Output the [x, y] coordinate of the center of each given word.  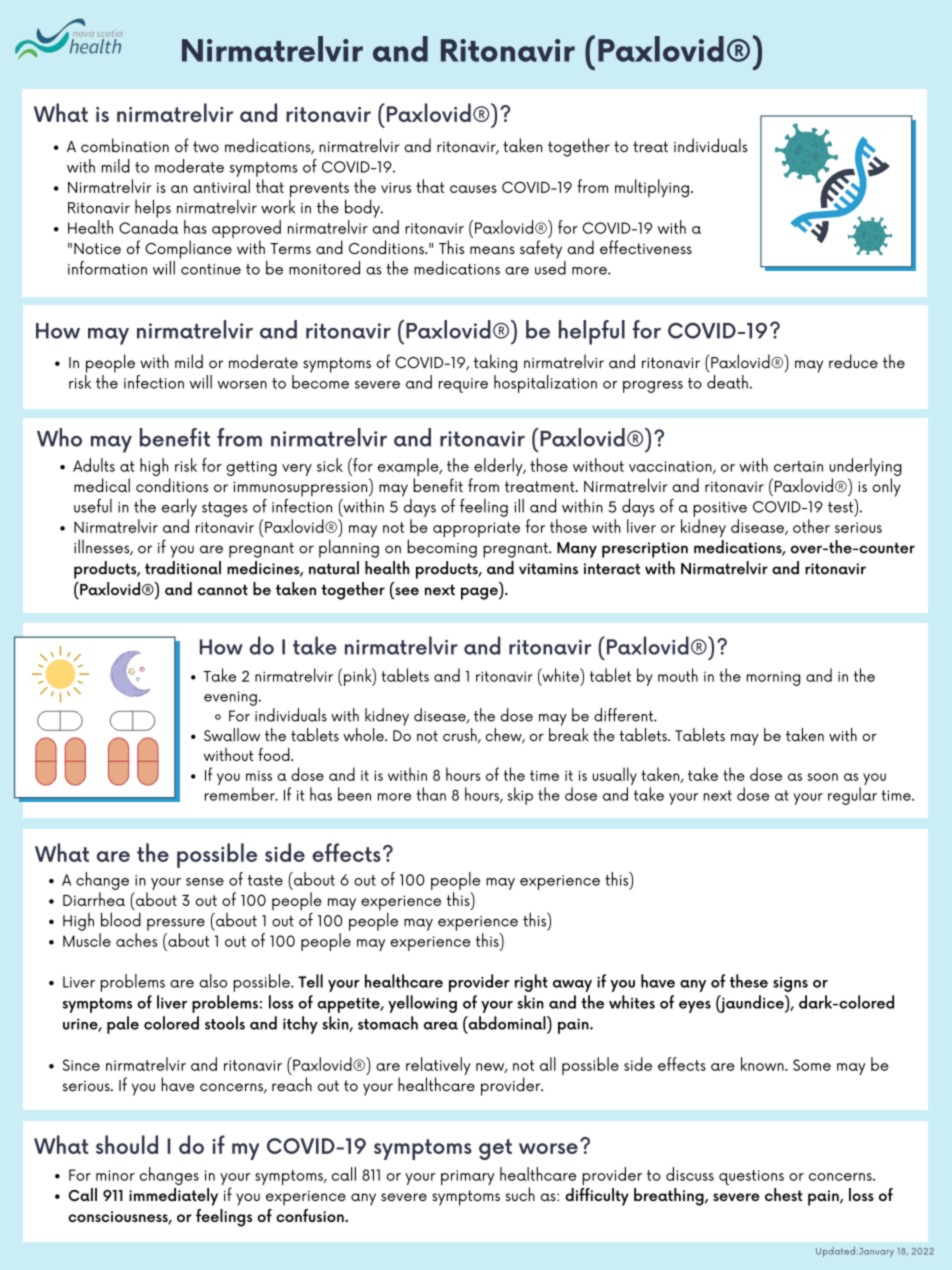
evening [230, 698]
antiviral [221, 186]
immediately [173, 1197]
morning [773, 678]
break [569, 733]
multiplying [652, 188]
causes [473, 189]
